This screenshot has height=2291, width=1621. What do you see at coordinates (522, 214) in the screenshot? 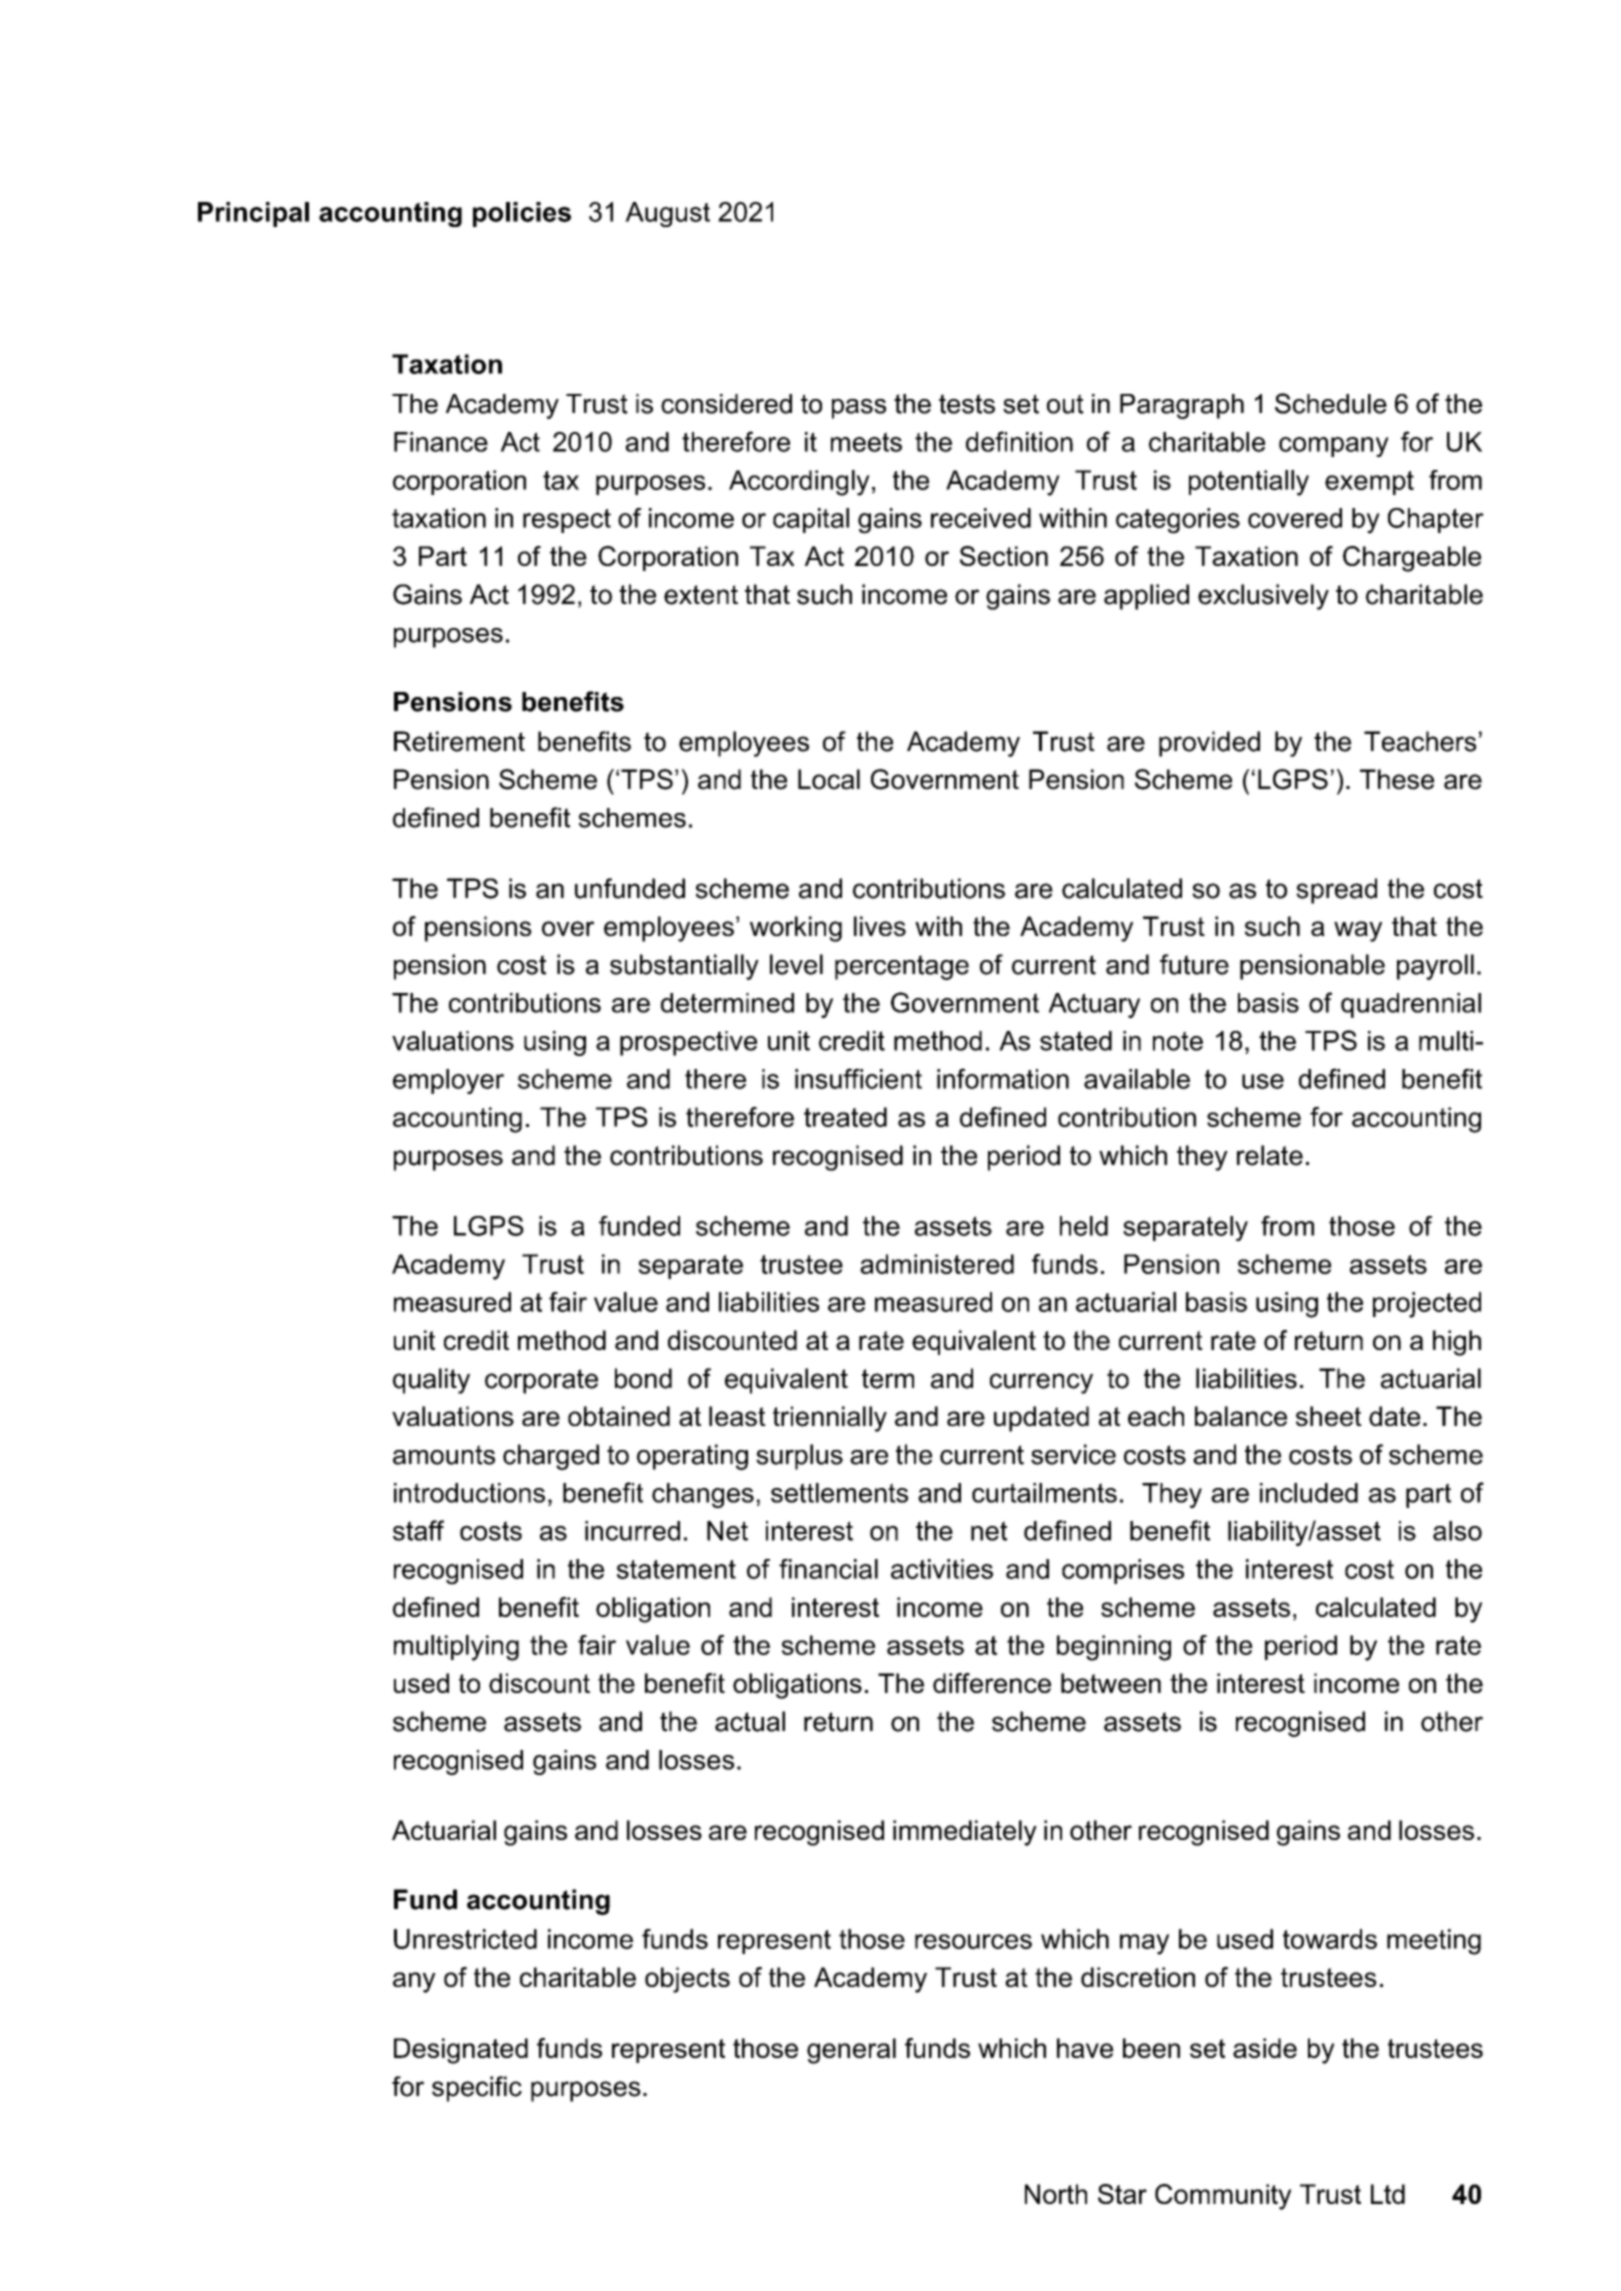
I see `policies` at bounding box center [522, 214].
